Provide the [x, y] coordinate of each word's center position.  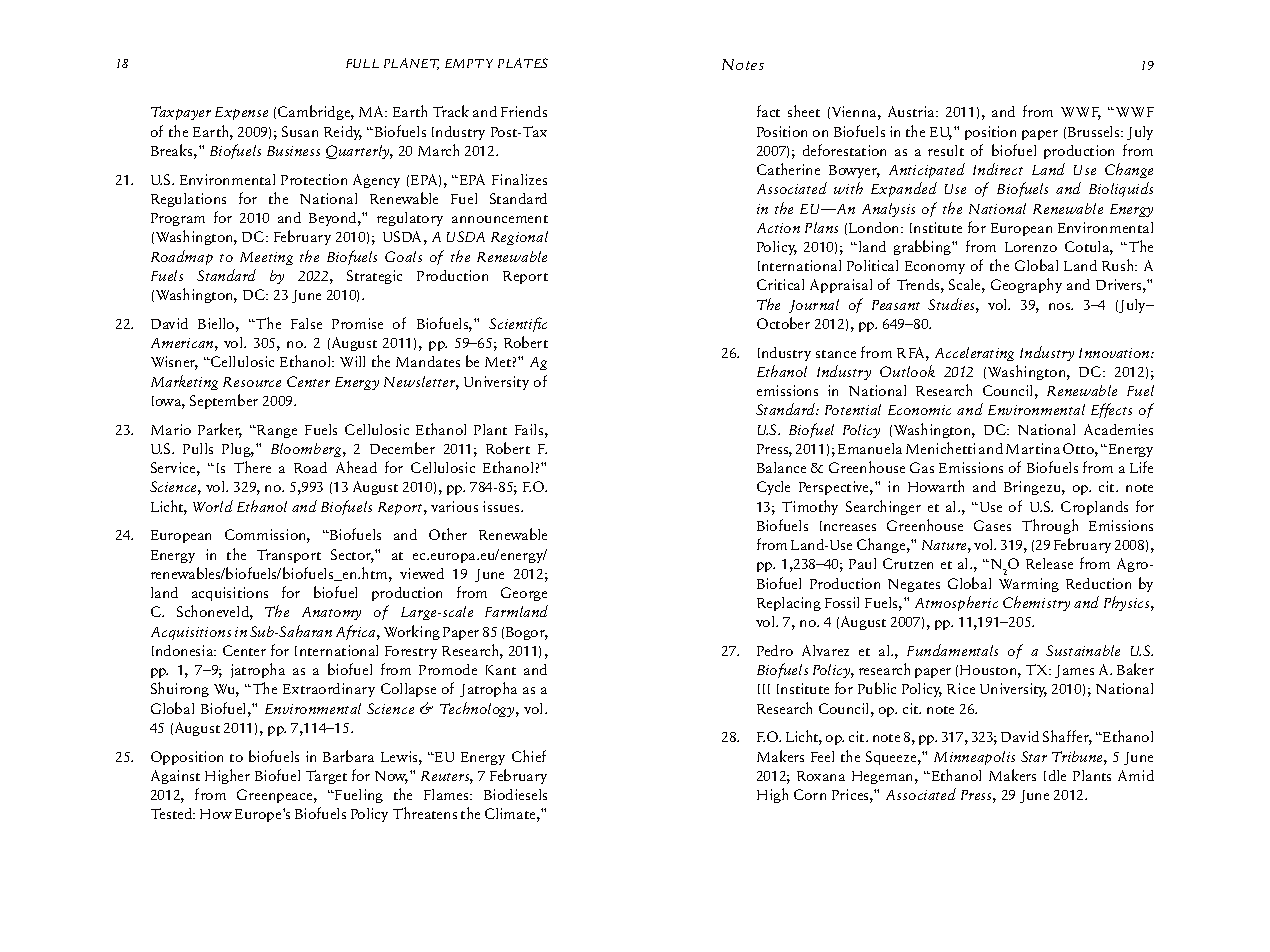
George [524, 594]
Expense [241, 113]
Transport [289, 556]
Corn [810, 794]
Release [1049, 563]
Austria [912, 111]
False [306, 323]
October [783, 323]
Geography [1026, 285]
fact [768, 111]
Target [326, 777]
